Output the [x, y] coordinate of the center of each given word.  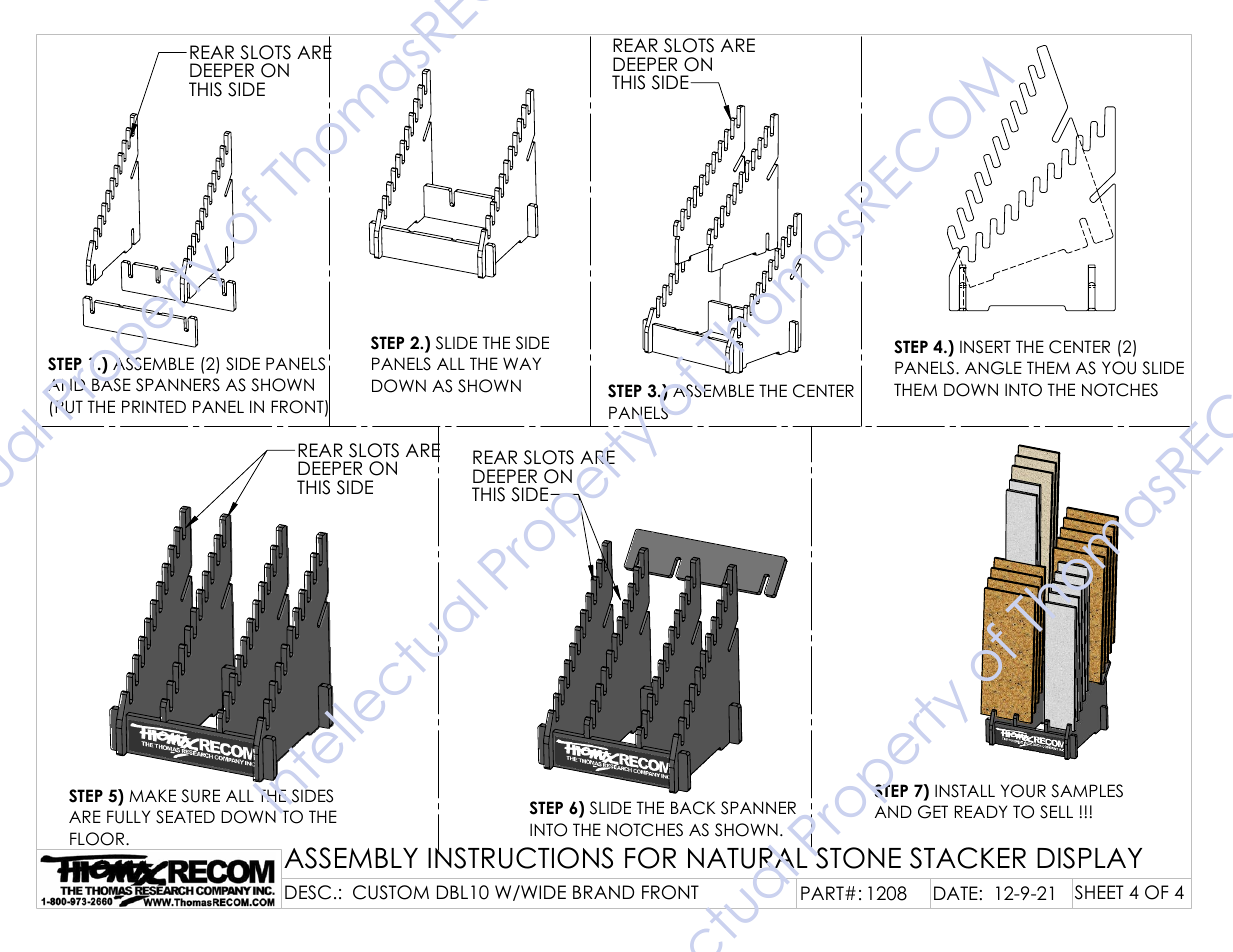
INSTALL [965, 791]
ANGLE [993, 368]
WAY [522, 363]
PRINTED [154, 406]
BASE [111, 385]
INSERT [985, 347]
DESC [308, 892]
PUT [69, 407]
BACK [693, 808]
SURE [200, 796]
